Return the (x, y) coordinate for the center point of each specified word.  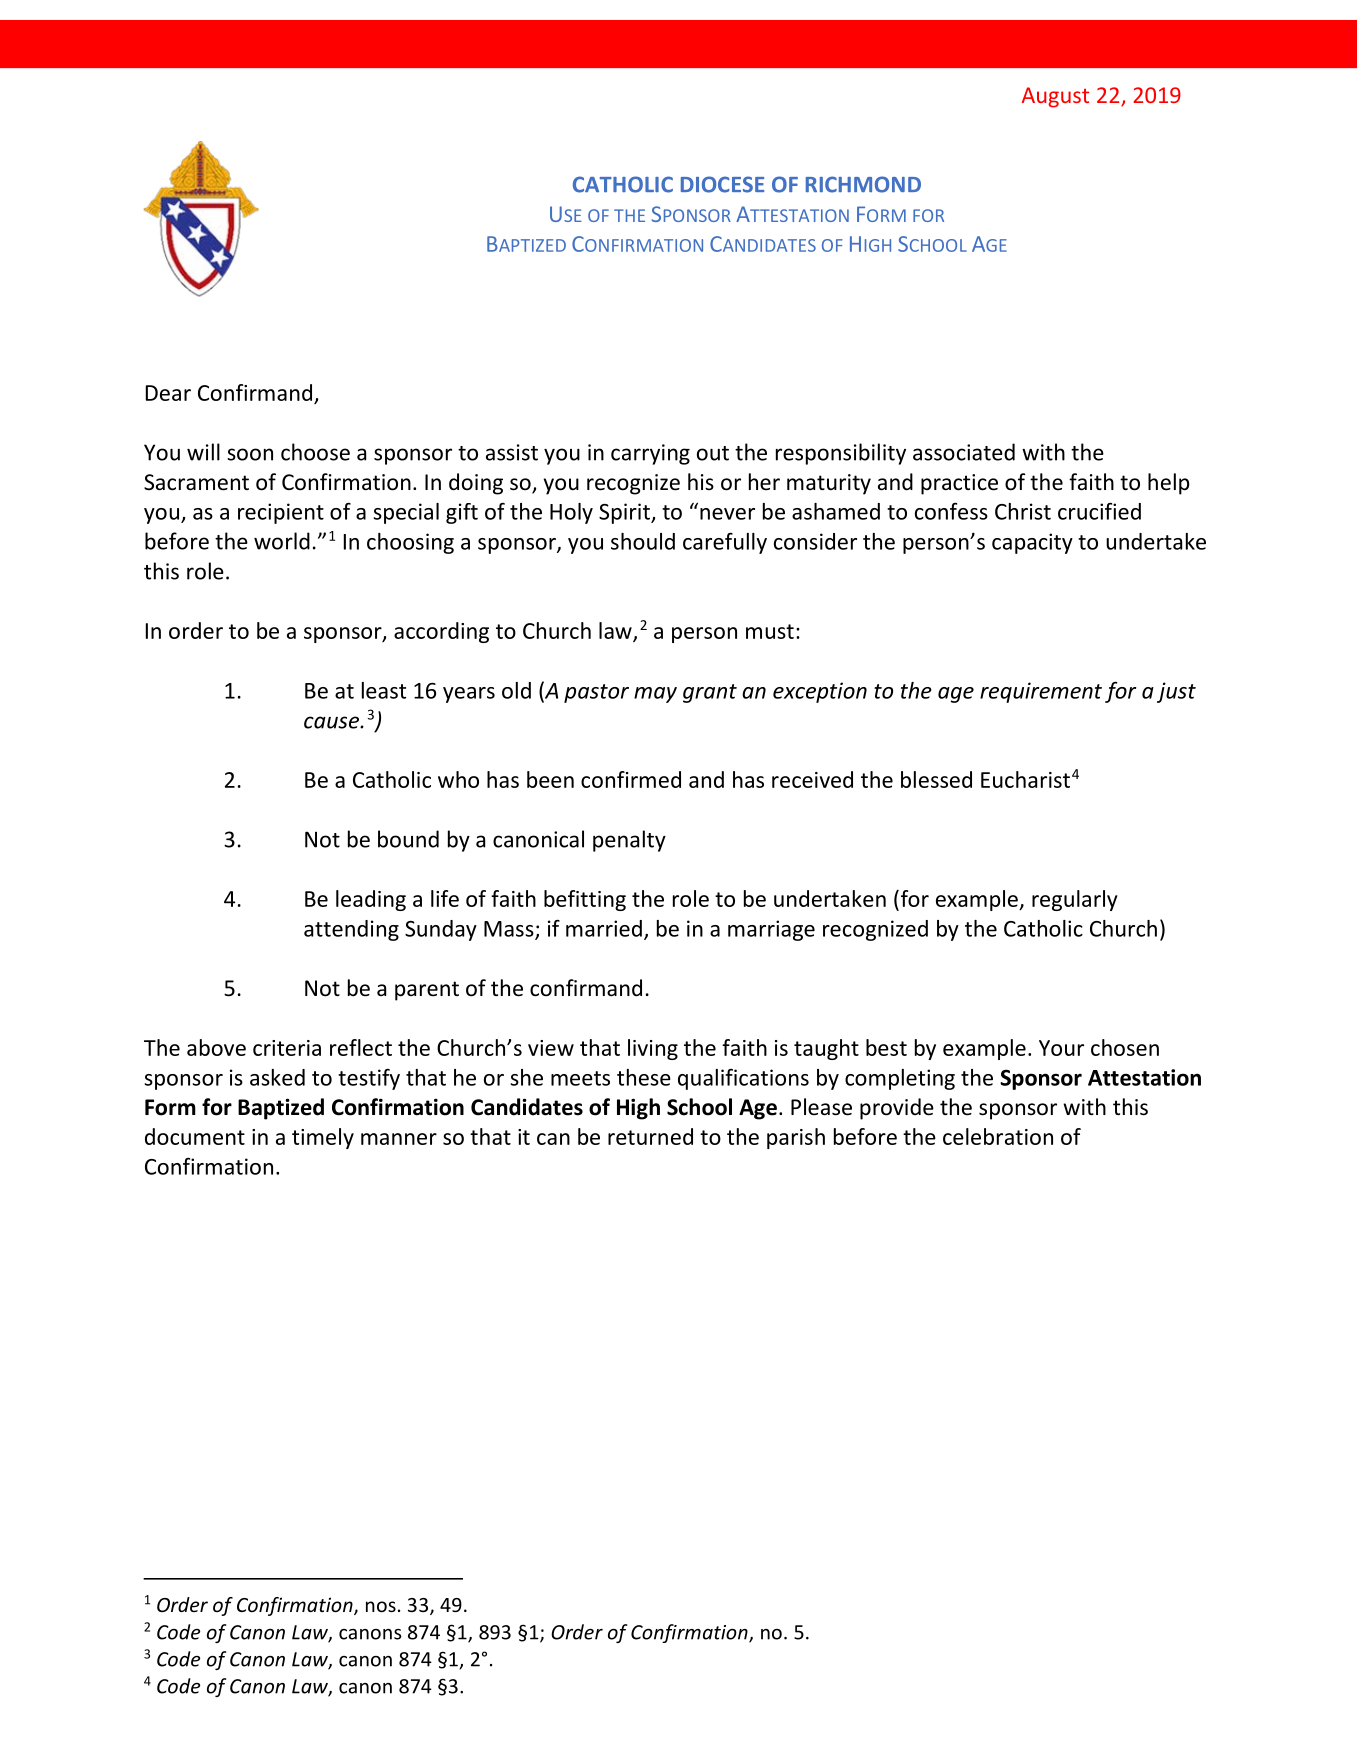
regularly (1075, 900)
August (1055, 97)
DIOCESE (722, 184)
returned (650, 1136)
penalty (629, 841)
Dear (168, 393)
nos (381, 1606)
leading (371, 900)
